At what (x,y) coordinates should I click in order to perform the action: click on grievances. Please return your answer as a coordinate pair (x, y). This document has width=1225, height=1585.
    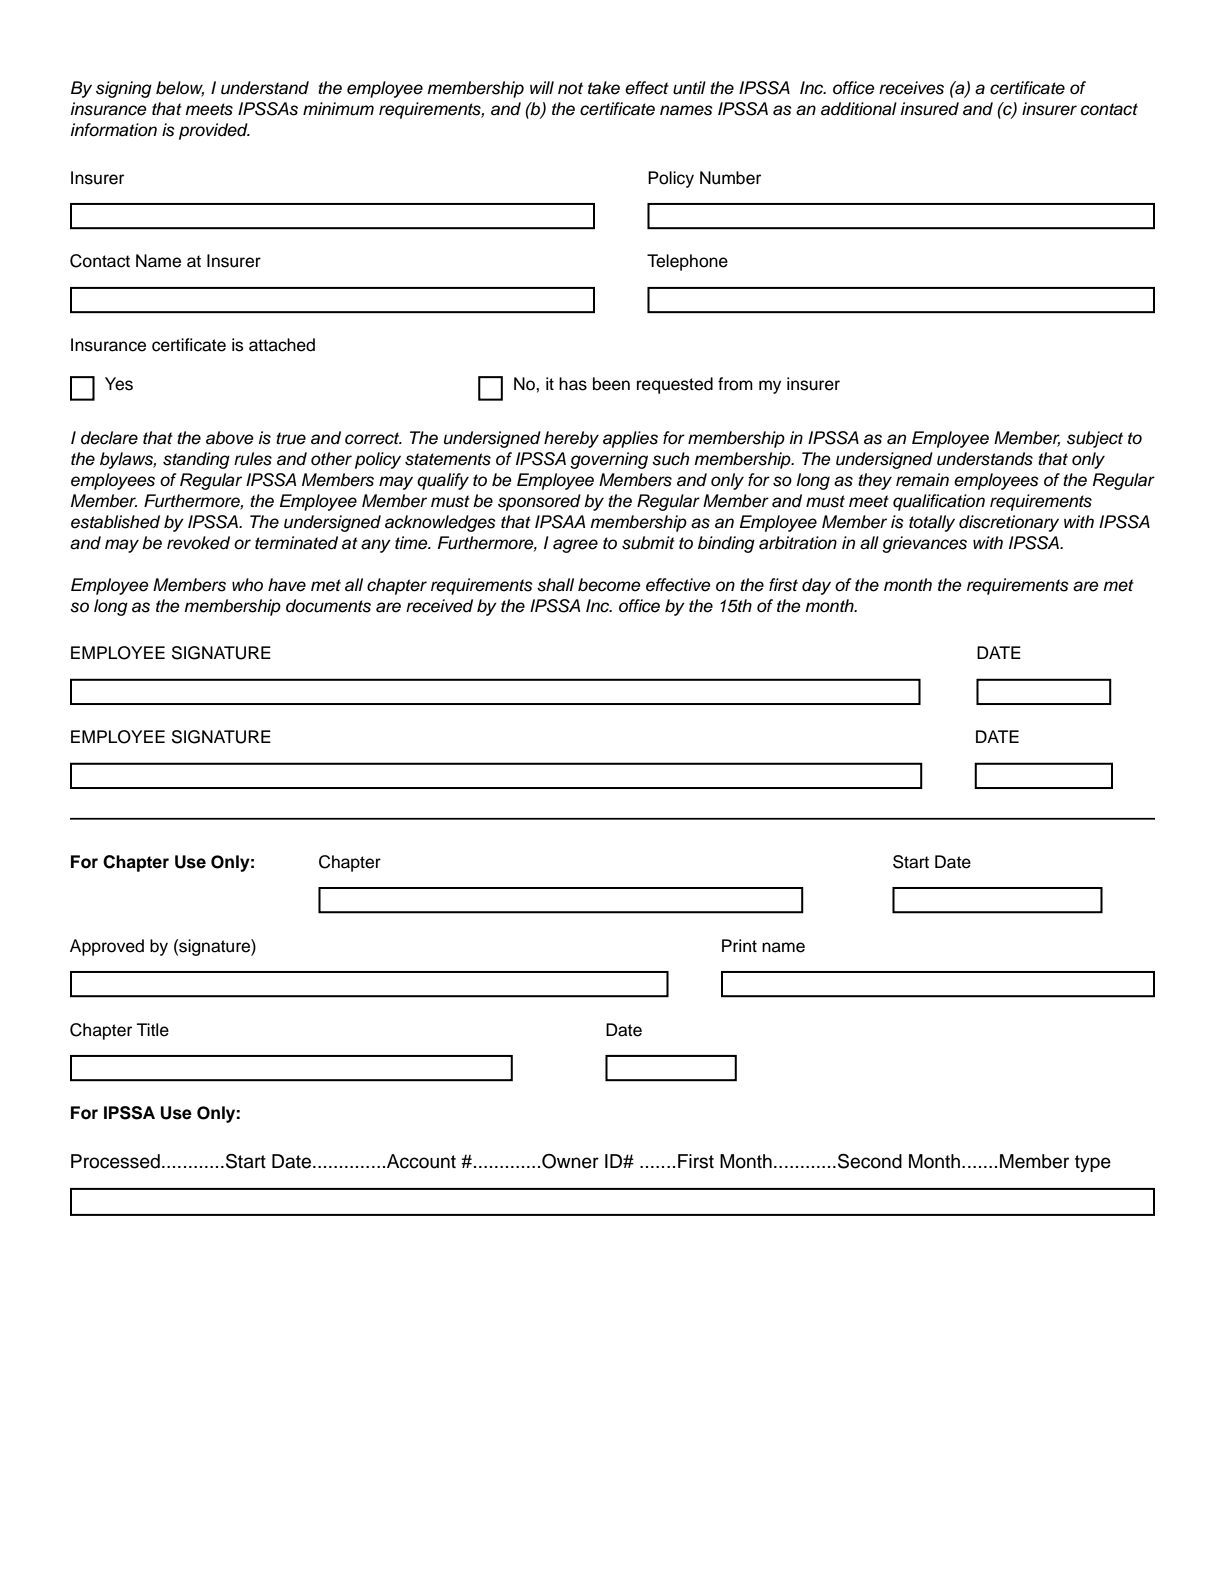
    Looking at the image, I should click on (924, 544).
